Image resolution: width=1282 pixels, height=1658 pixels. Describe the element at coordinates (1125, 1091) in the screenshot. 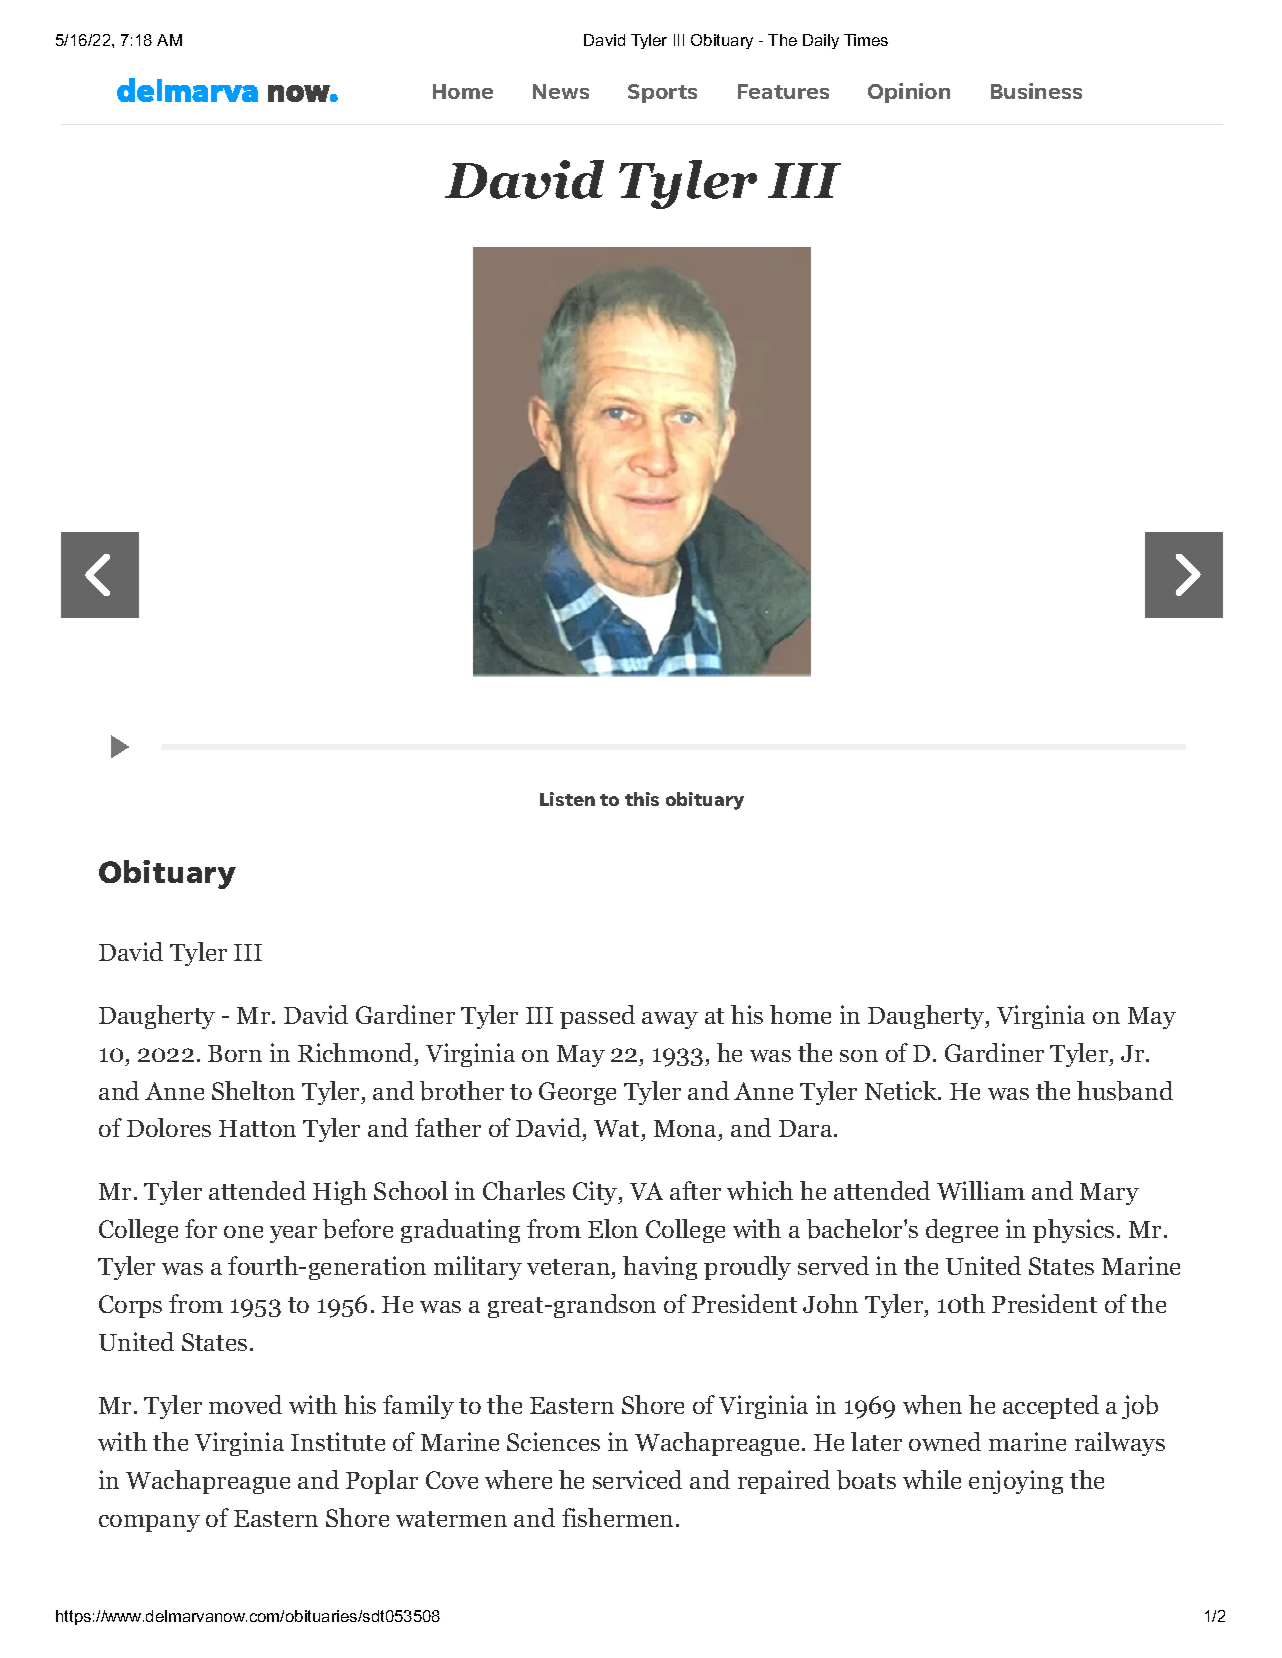

I see `husband` at that location.
